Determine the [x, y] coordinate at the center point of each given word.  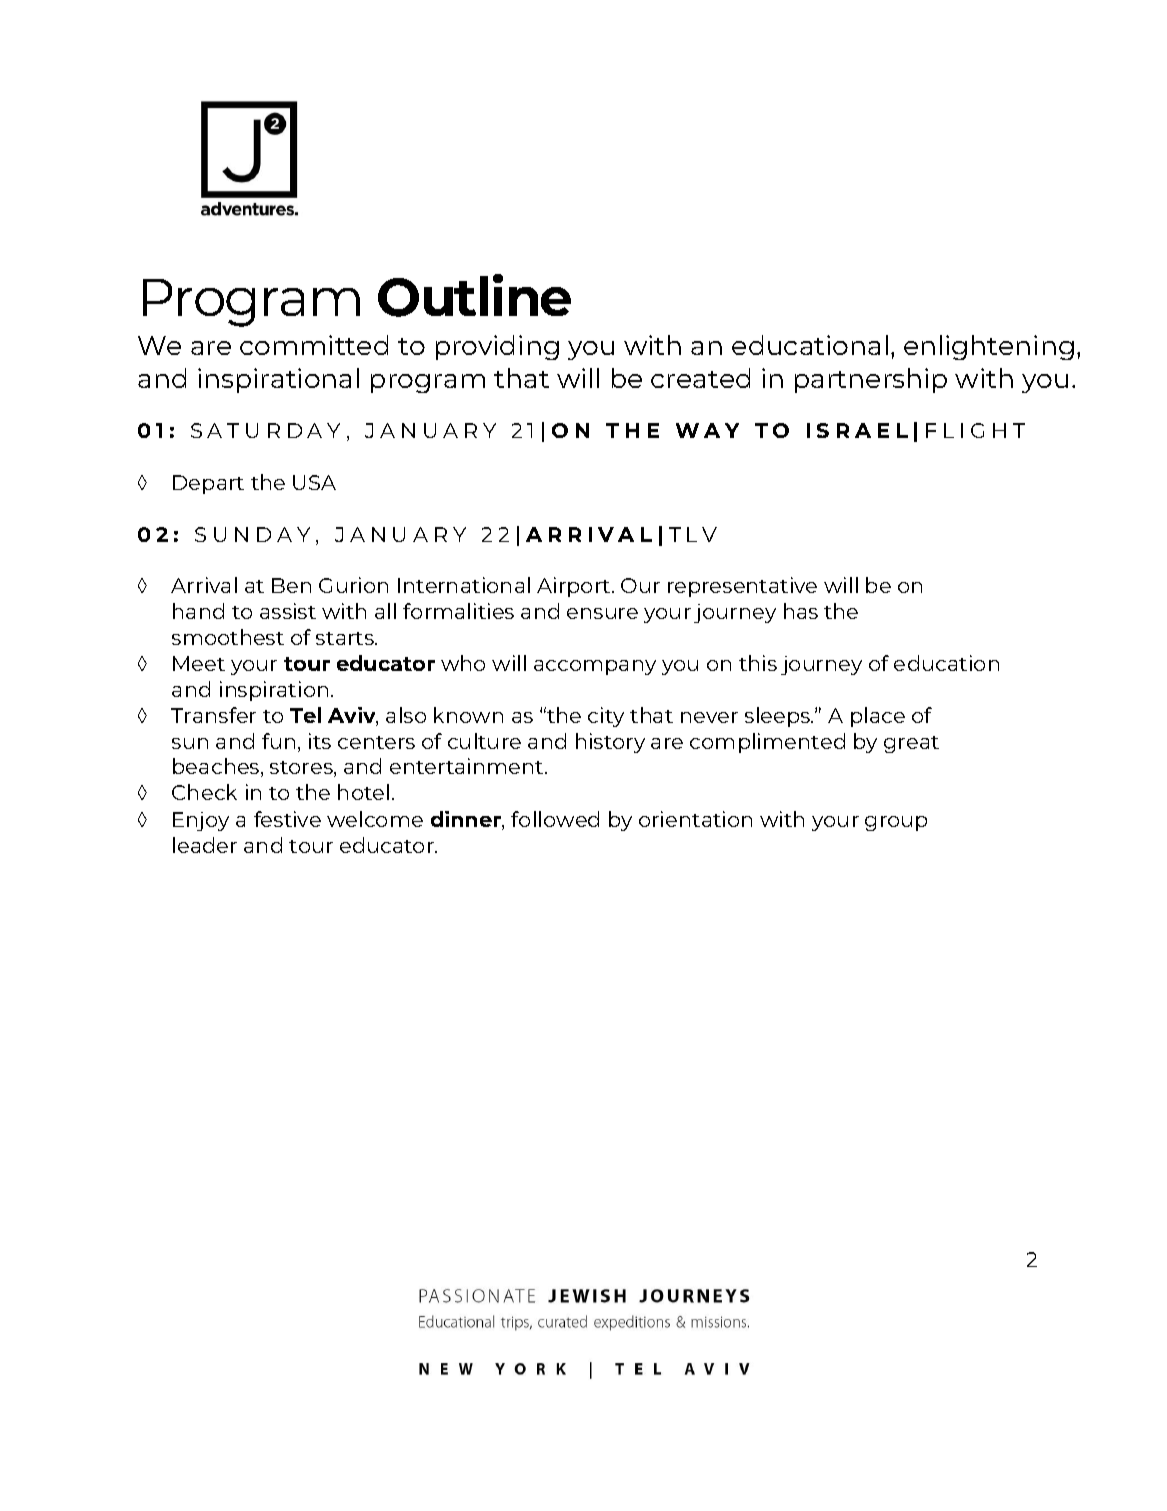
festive [287, 819]
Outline [474, 295]
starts [346, 638]
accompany [595, 667]
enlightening [989, 347]
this [758, 663]
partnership [871, 380]
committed [314, 345]
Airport [575, 587]
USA [314, 482]
